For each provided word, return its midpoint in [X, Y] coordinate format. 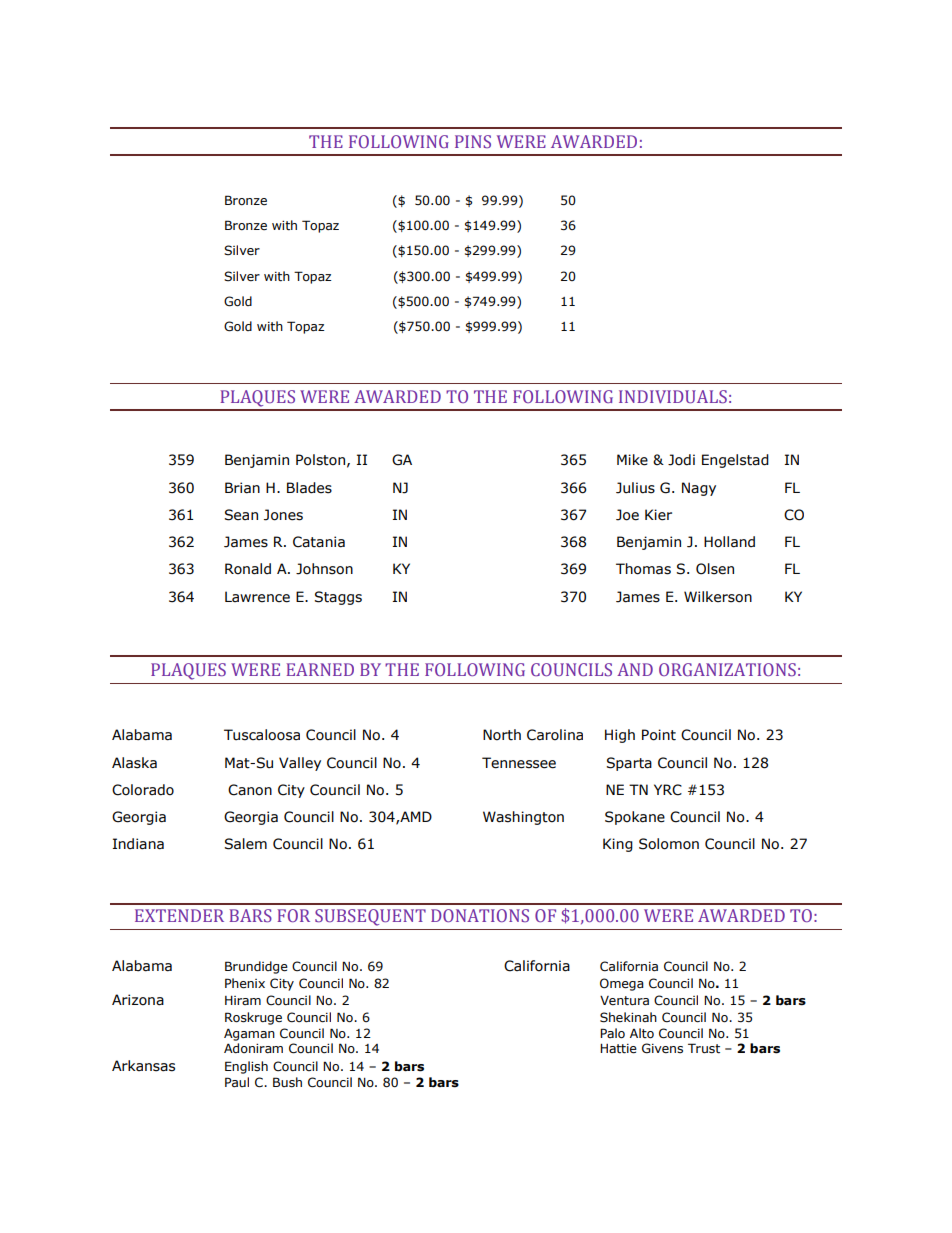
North [502, 735]
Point [659, 735]
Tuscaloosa [262, 735]
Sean [241, 515]
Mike [632, 460]
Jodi [681, 460]
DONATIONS [480, 915]
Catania [319, 542]
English [246, 1067]
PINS [473, 141]
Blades [309, 488]
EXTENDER [179, 915]
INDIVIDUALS [673, 396]
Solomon [669, 844]
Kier [658, 515]
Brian [242, 488]
